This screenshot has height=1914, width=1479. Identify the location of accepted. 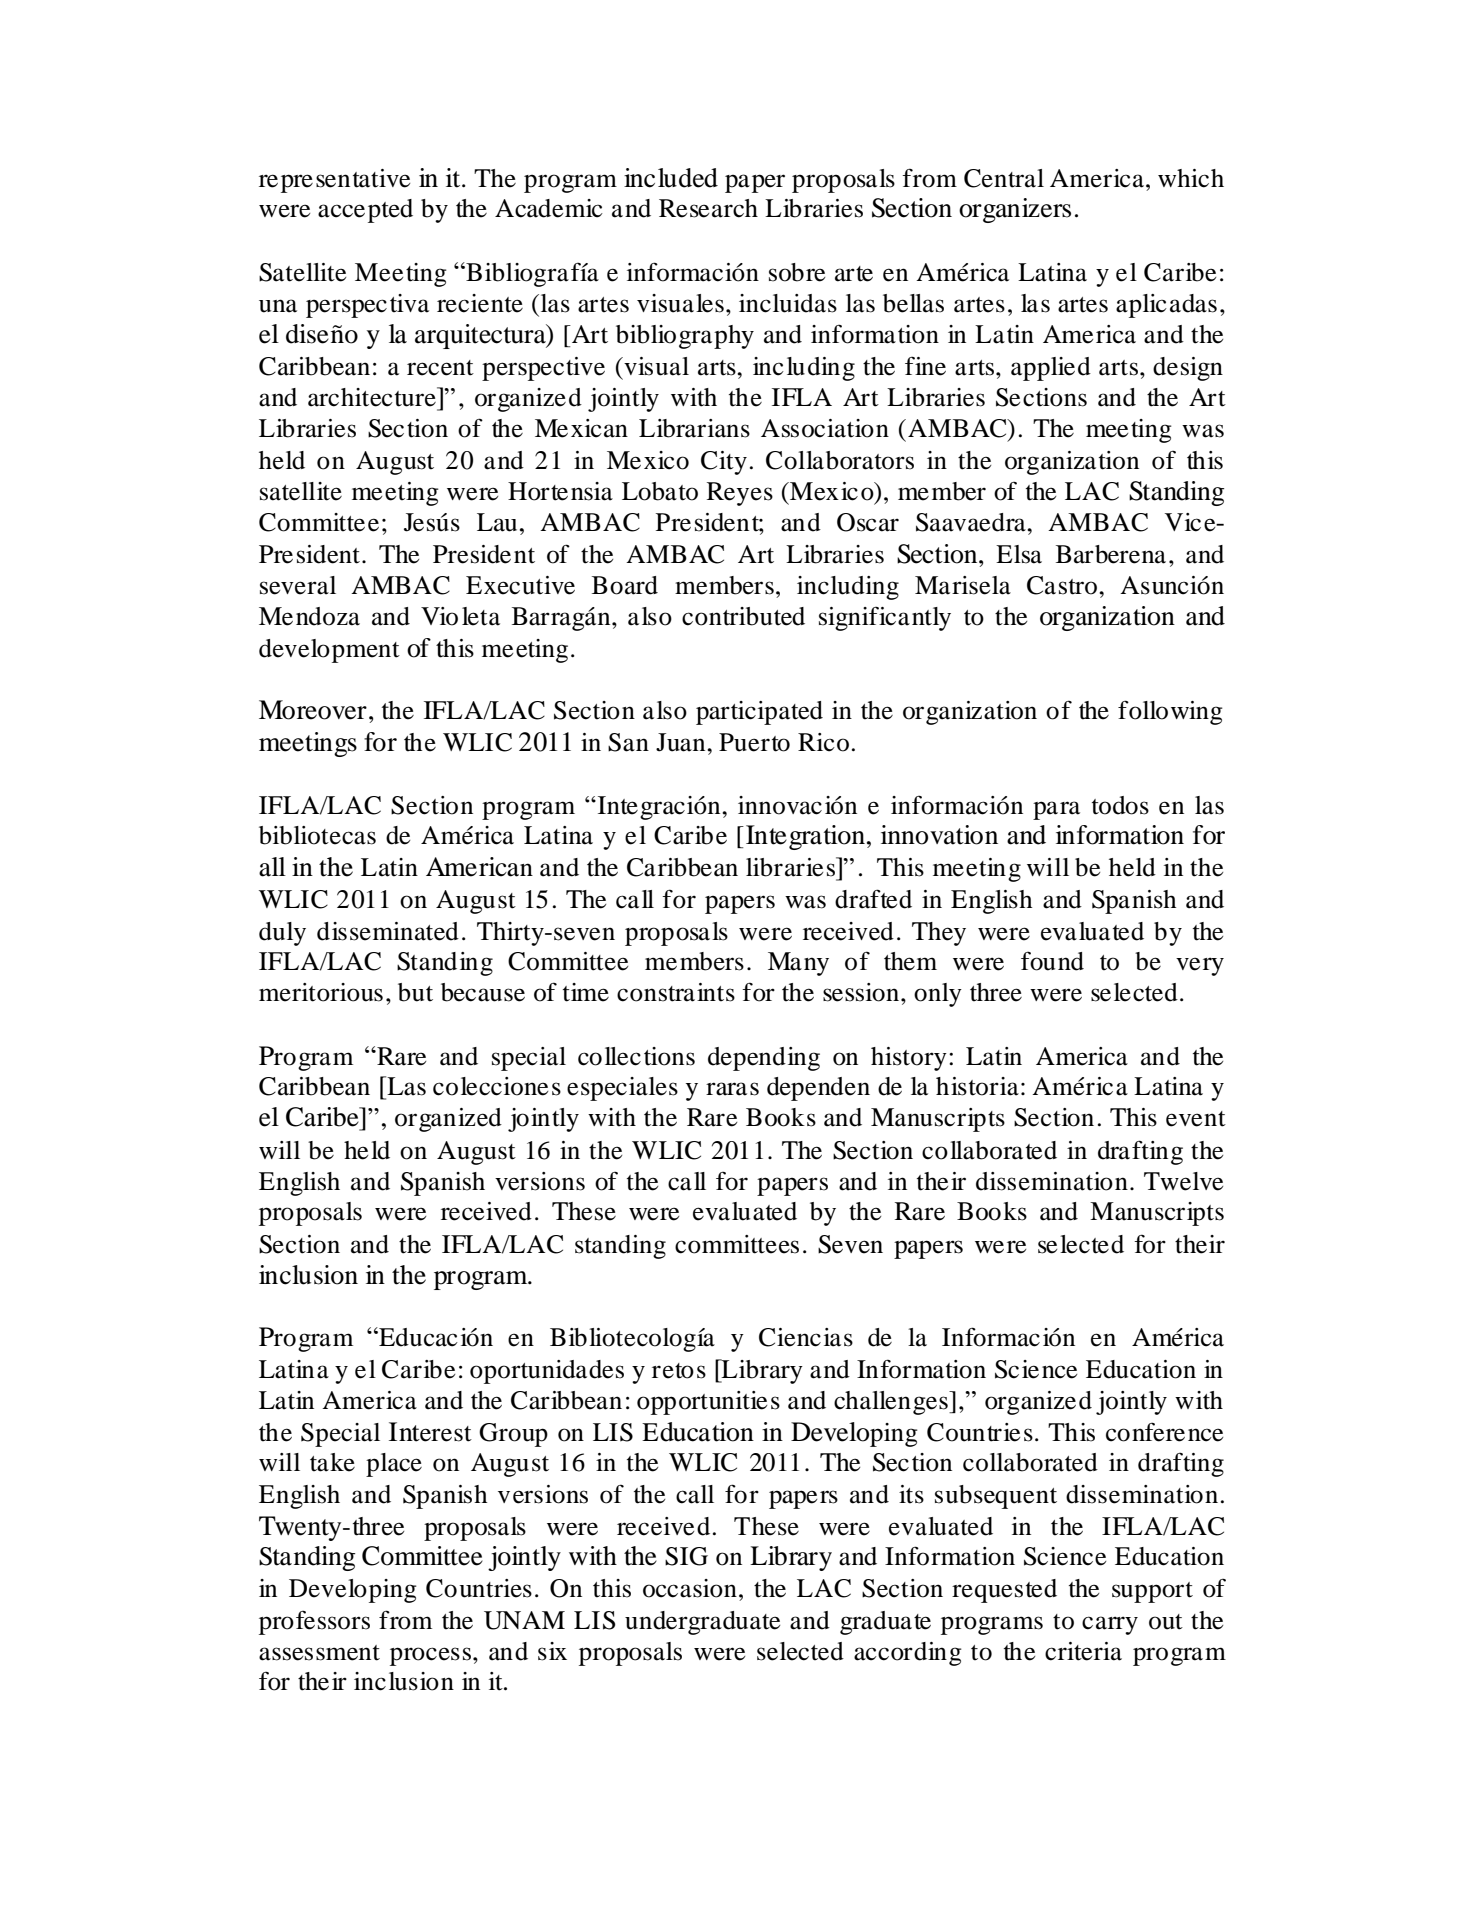
(365, 211).
